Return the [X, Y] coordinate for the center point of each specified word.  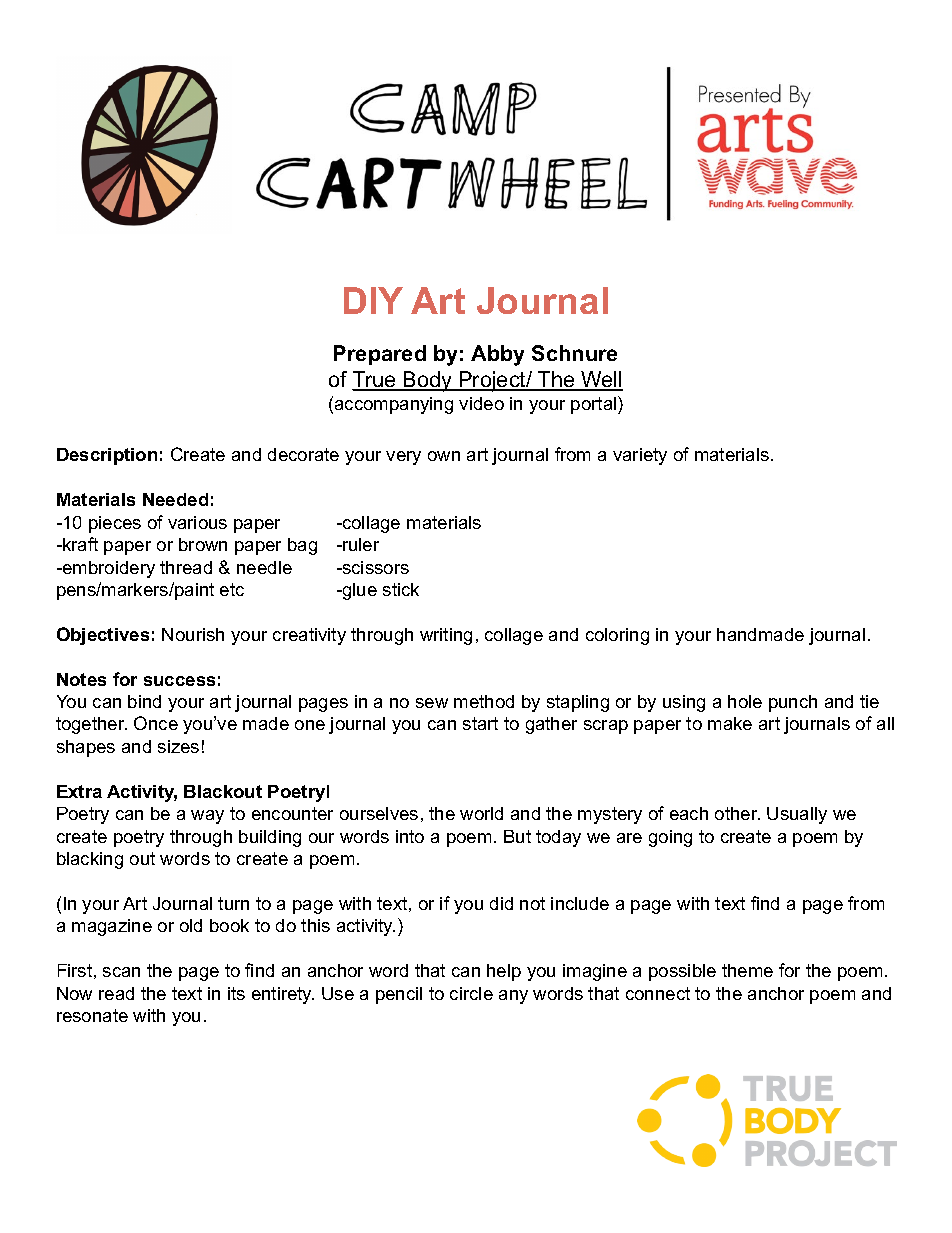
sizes [178, 746]
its [236, 993]
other [737, 813]
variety [640, 456]
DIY [373, 300]
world [481, 813]
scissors [374, 567]
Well [601, 380]
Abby [497, 355]
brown [203, 544]
